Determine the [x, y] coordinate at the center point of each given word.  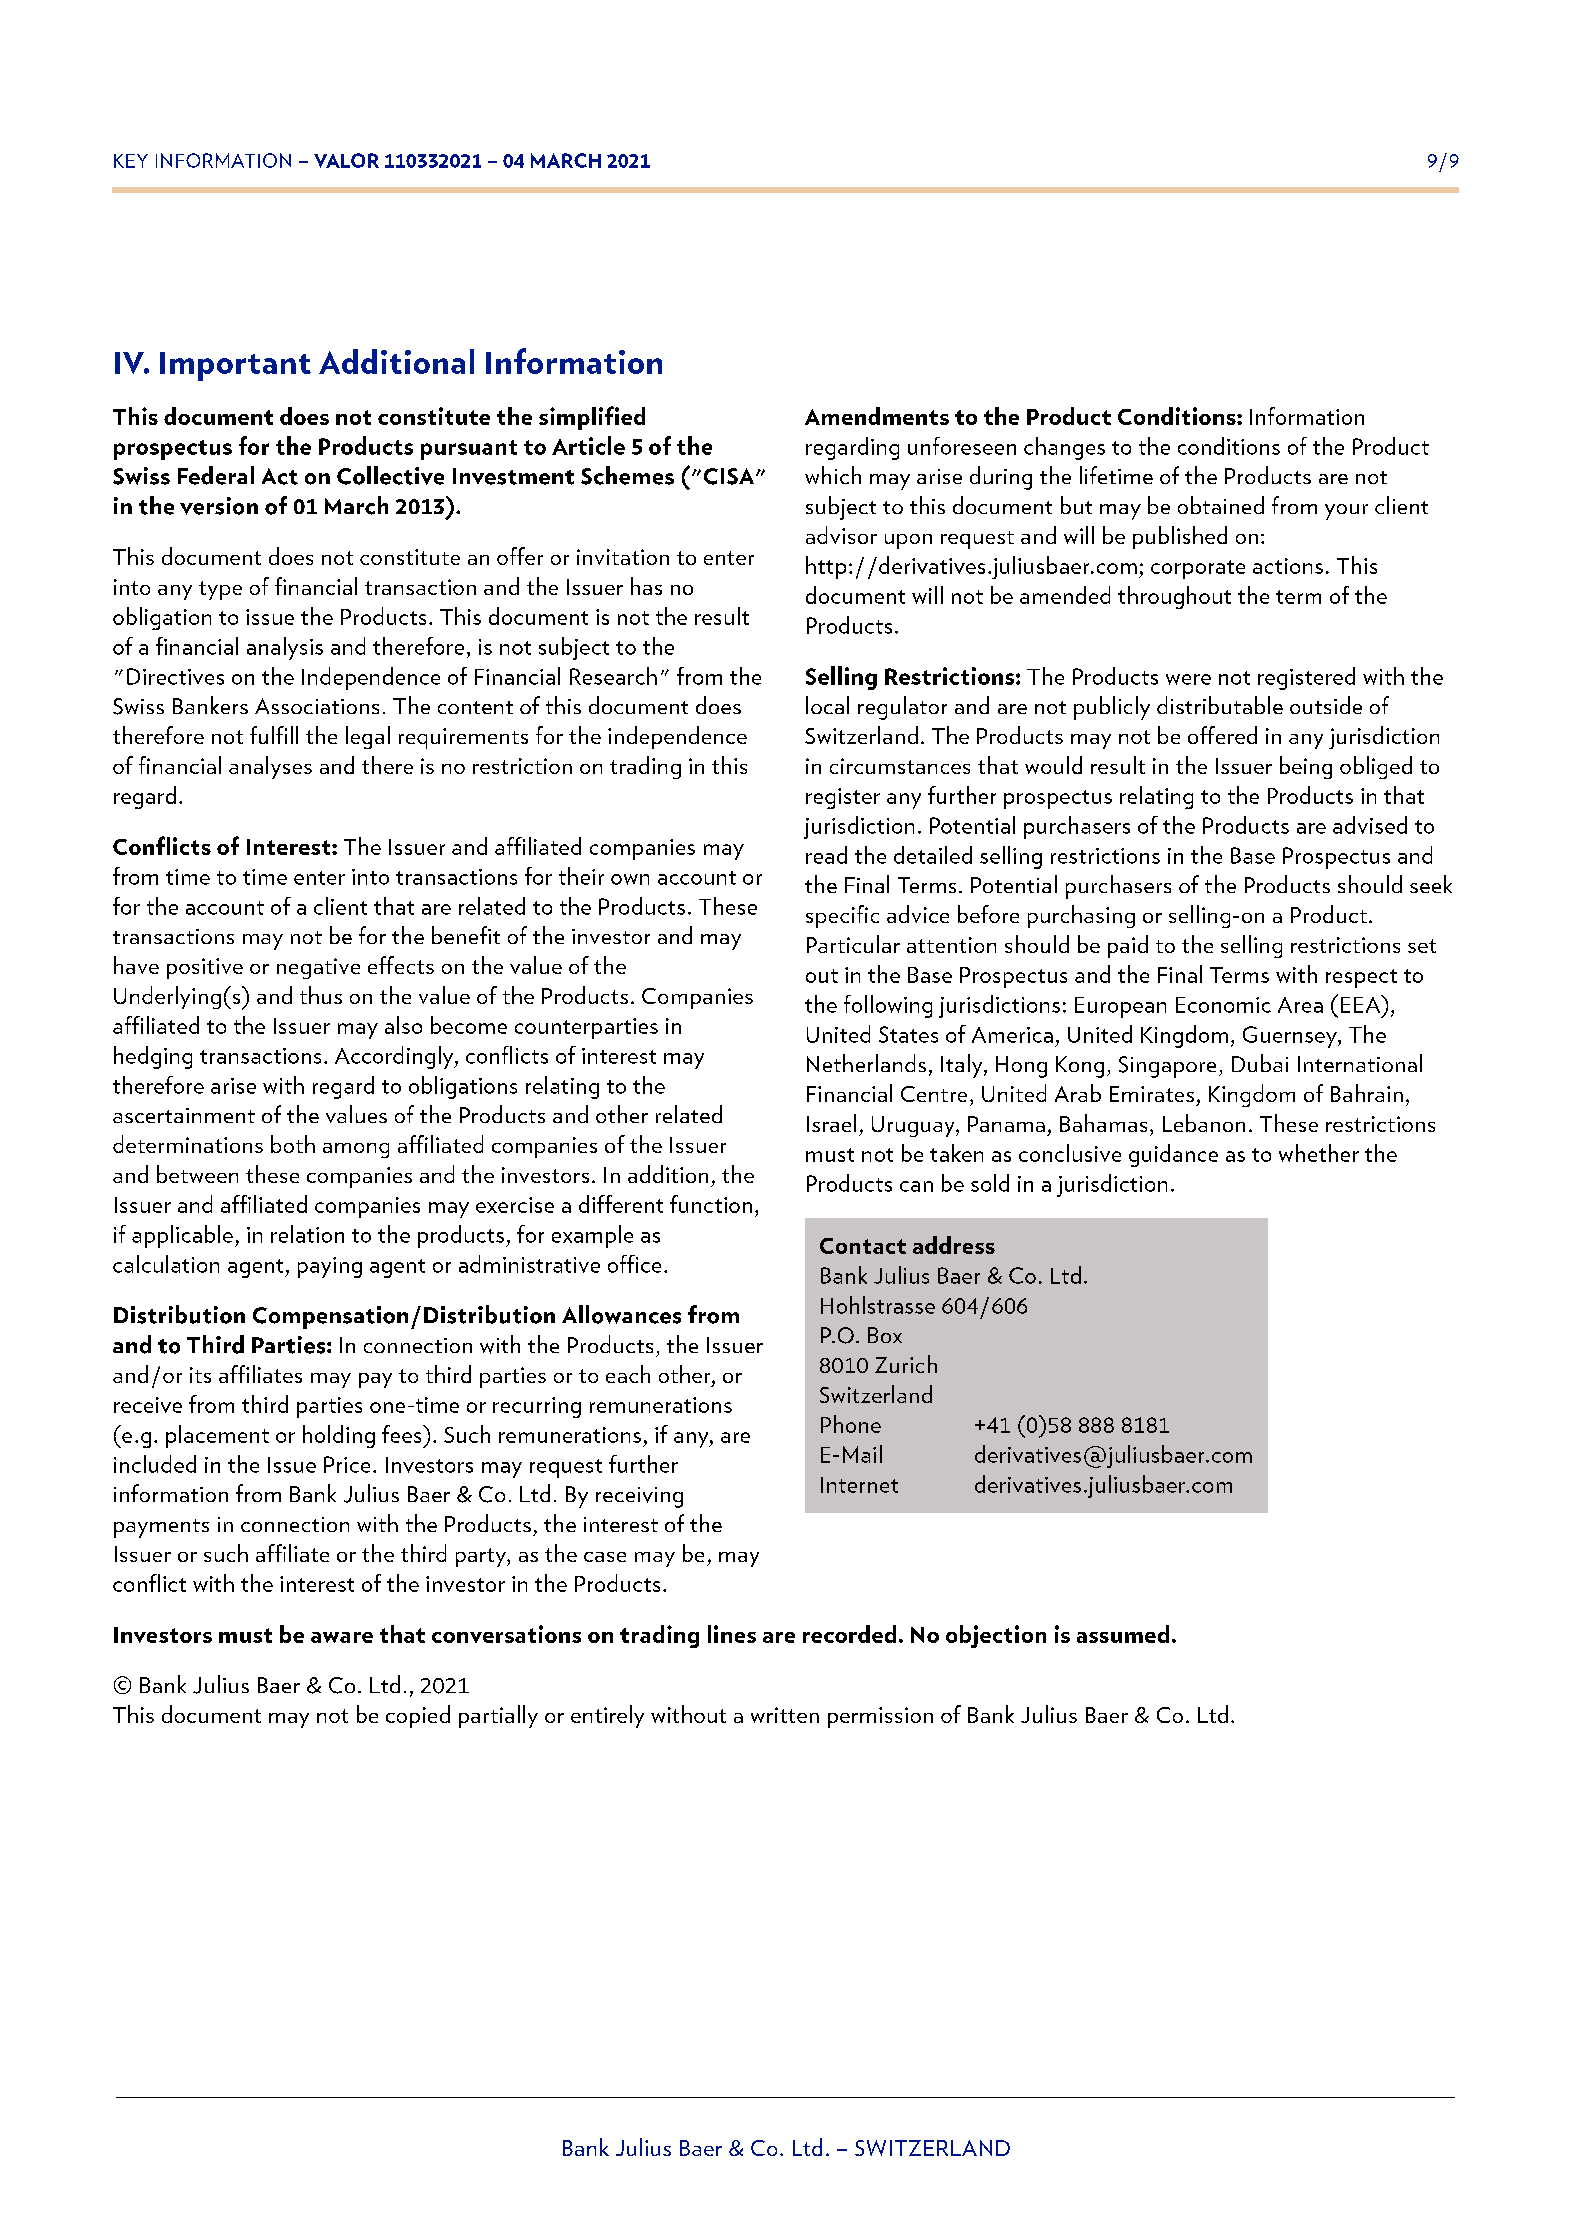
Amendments [877, 416]
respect [1361, 978]
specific [842, 916]
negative [318, 968]
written [785, 1715]
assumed [1123, 1634]
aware [342, 1637]
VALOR [346, 160]
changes [1064, 448]
